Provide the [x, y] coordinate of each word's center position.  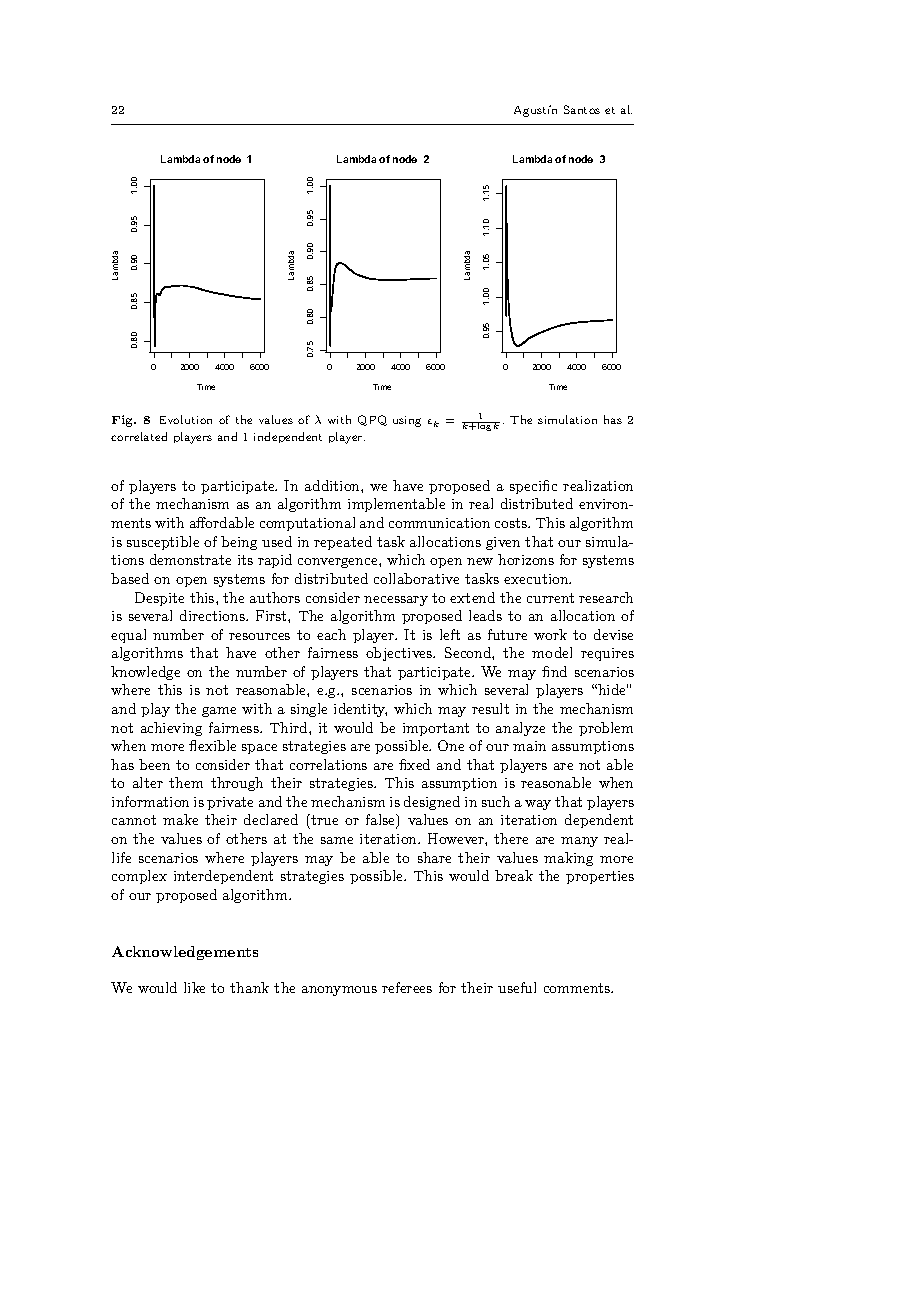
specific [533, 487]
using [407, 421]
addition [333, 485]
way [538, 805]
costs [512, 523]
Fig [123, 421]
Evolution [186, 419]
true [323, 821]
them [186, 782]
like [194, 987]
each [331, 634]
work [550, 634]
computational [307, 524]
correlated [139, 436]
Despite [159, 599]
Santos [582, 109]
